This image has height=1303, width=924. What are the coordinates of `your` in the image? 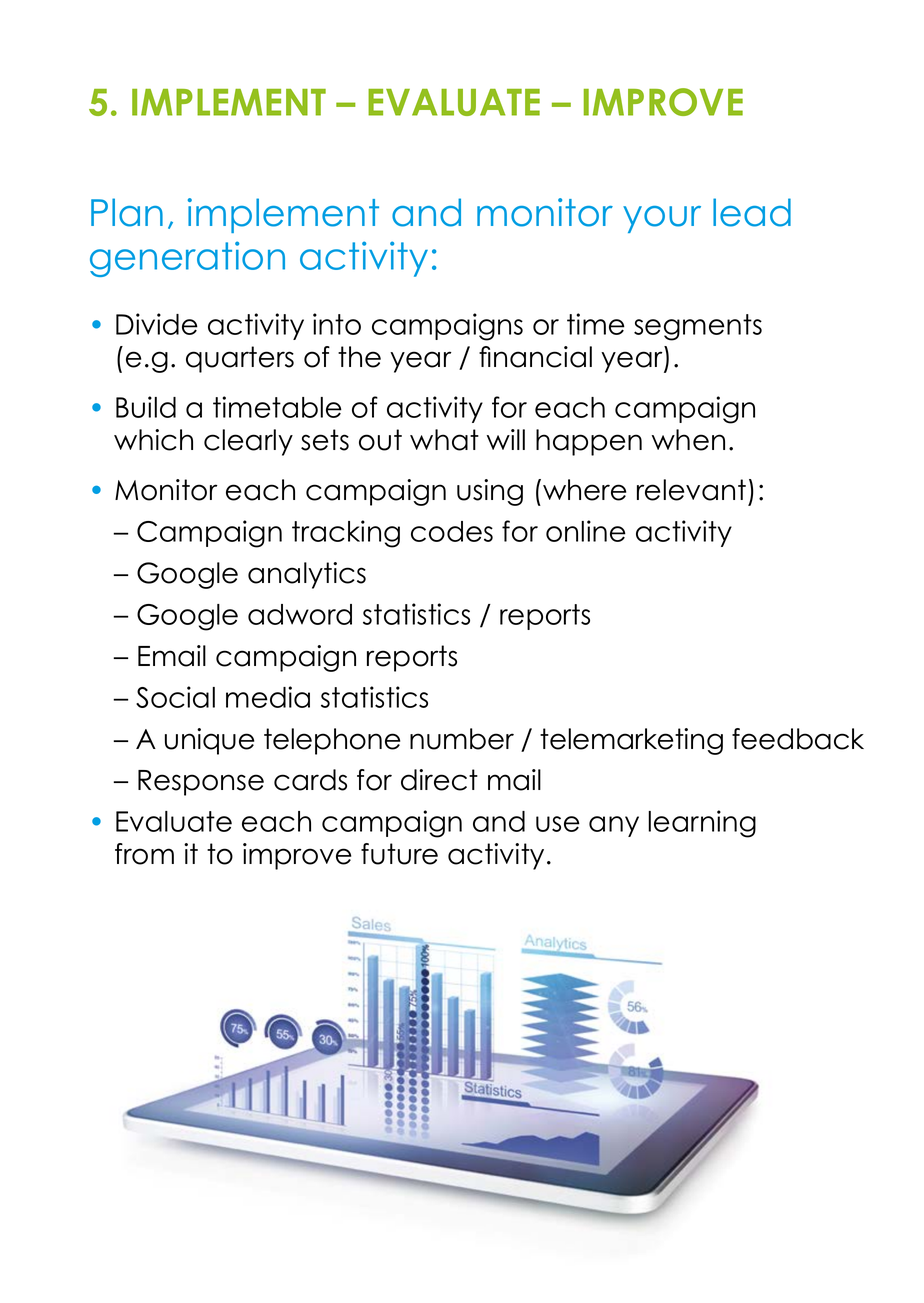 It's located at (662, 219).
